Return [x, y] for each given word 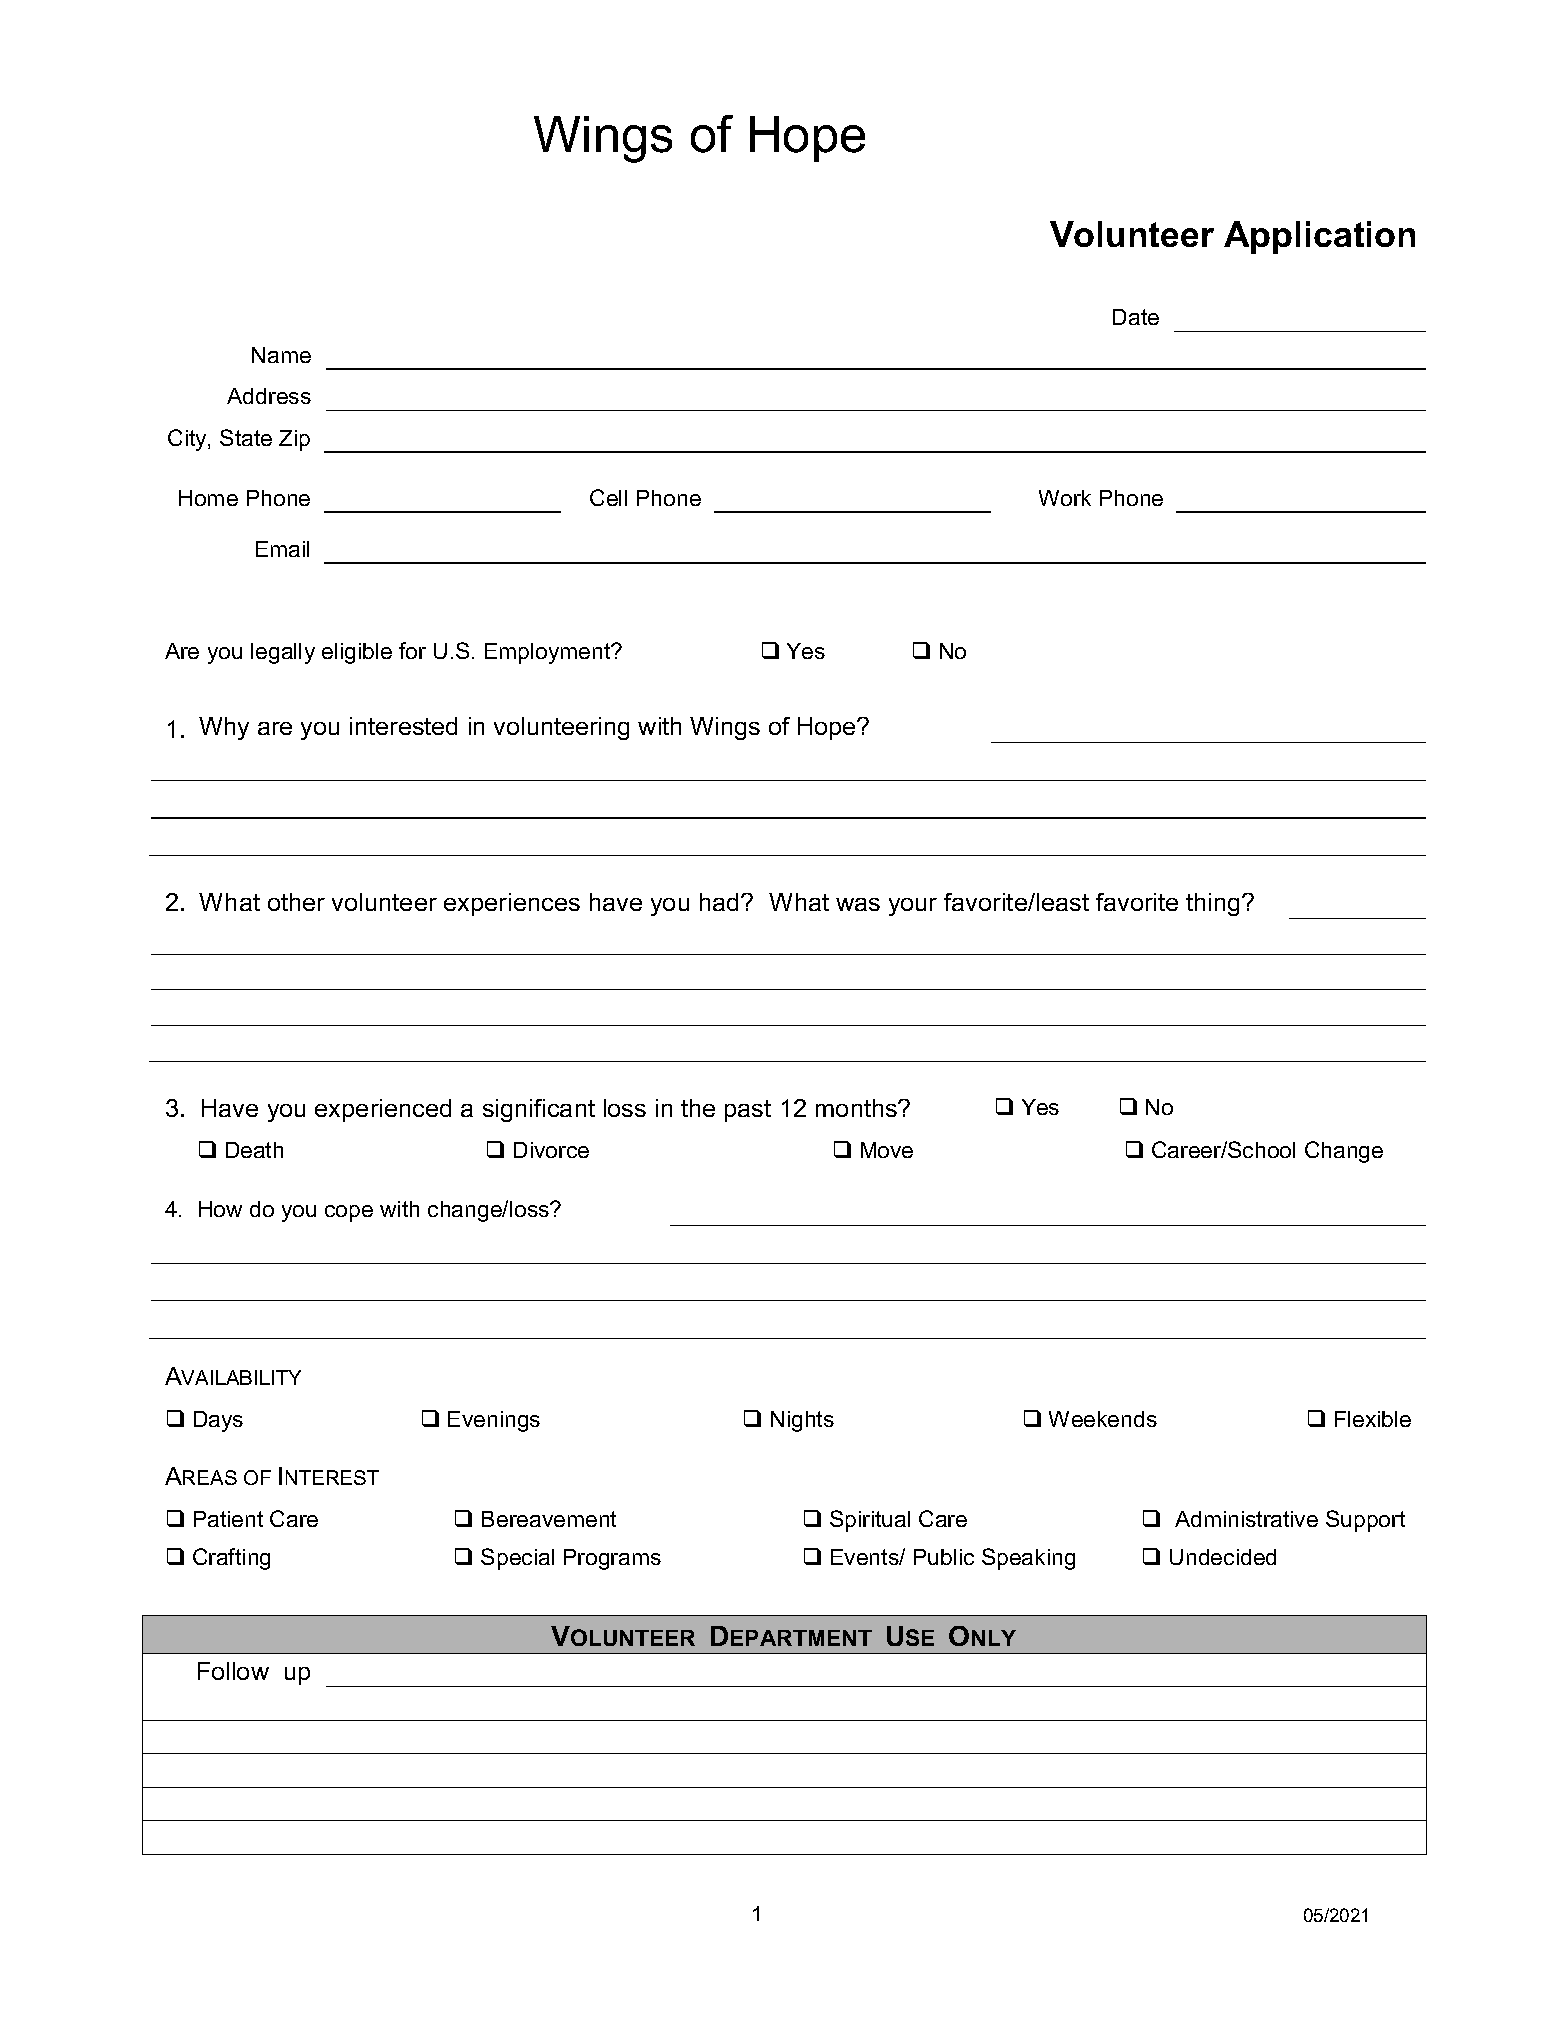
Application [1319, 237]
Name [281, 355]
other [296, 902]
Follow [233, 1671]
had [721, 902]
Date [1136, 317]
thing [1214, 904]
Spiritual [870, 1521]
